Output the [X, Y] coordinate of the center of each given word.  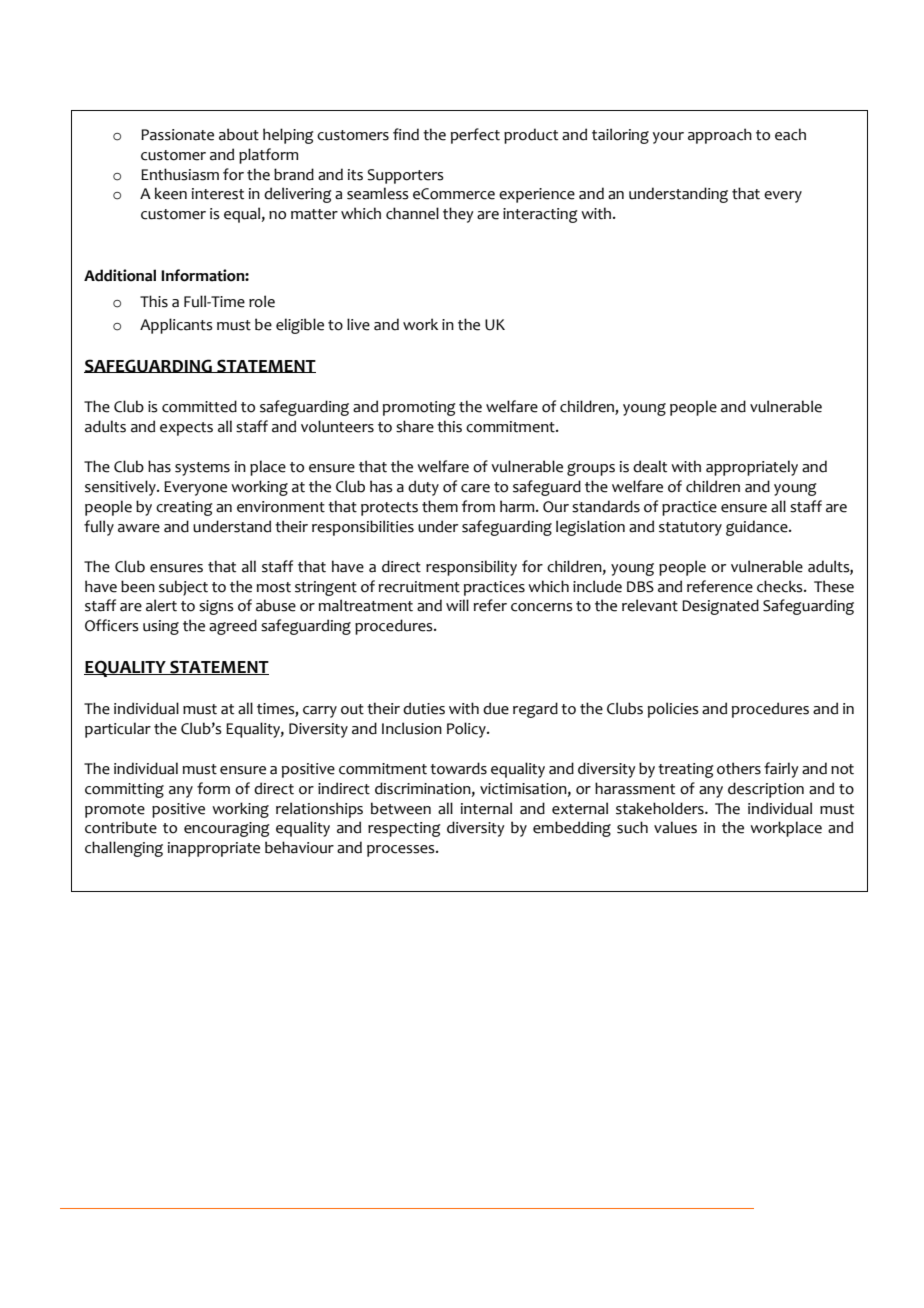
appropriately [752, 468]
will [457, 605]
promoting [419, 408]
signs [216, 607]
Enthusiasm [180, 174]
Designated [720, 607]
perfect [475, 136]
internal [486, 808]
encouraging [227, 829]
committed [199, 406]
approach [720, 136]
